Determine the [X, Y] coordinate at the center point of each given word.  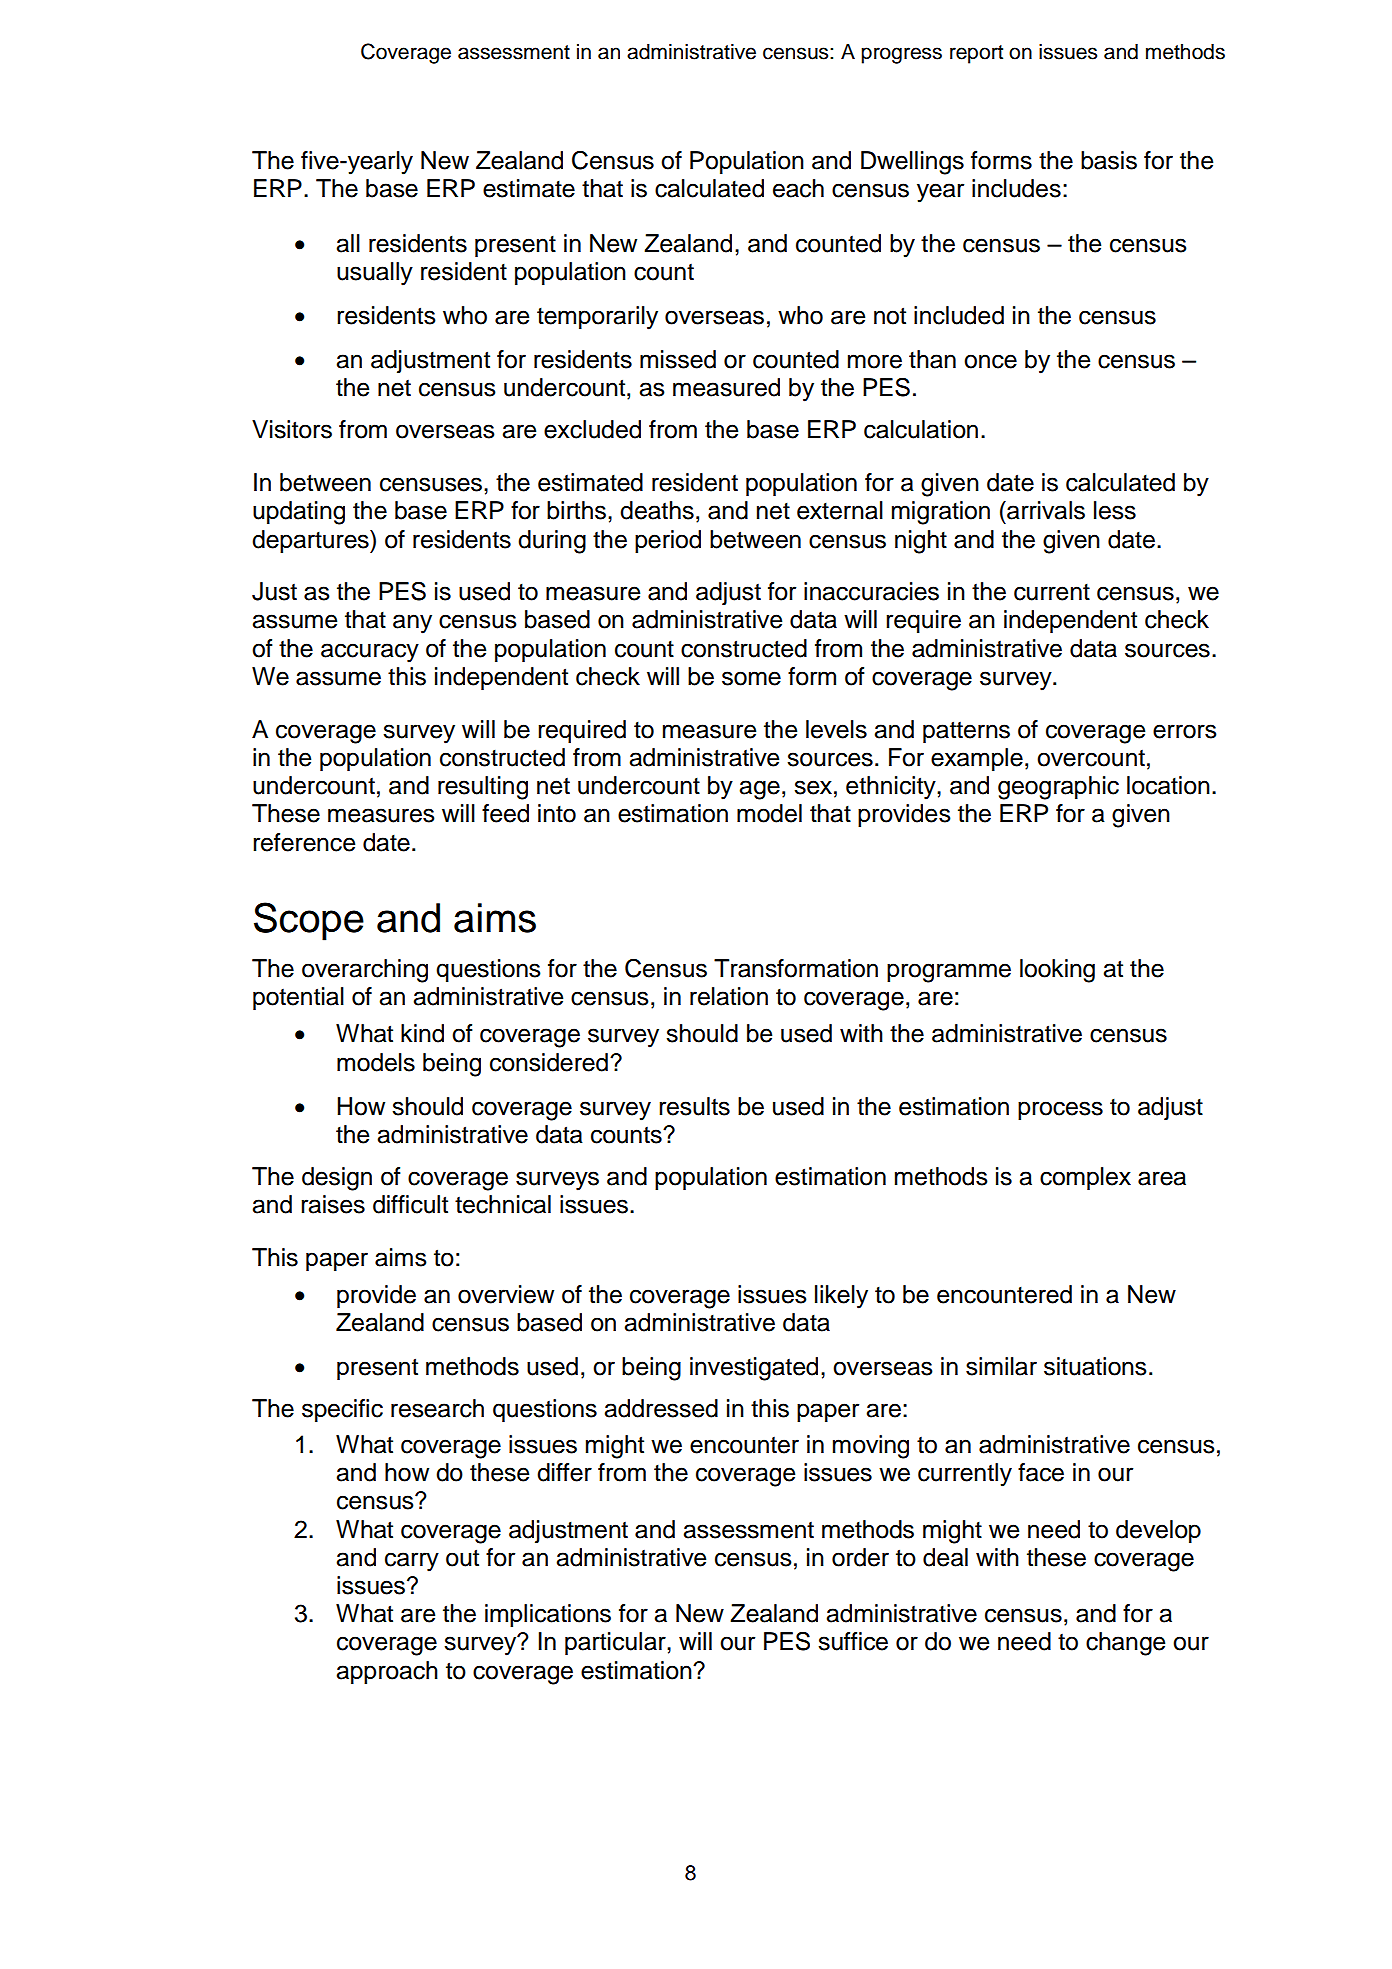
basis [1109, 160]
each [798, 188]
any [412, 624]
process [1060, 1110]
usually [375, 274]
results [694, 1106]
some [751, 678]
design [337, 1179]
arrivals [1045, 510]
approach [387, 1672]
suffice [853, 1641]
